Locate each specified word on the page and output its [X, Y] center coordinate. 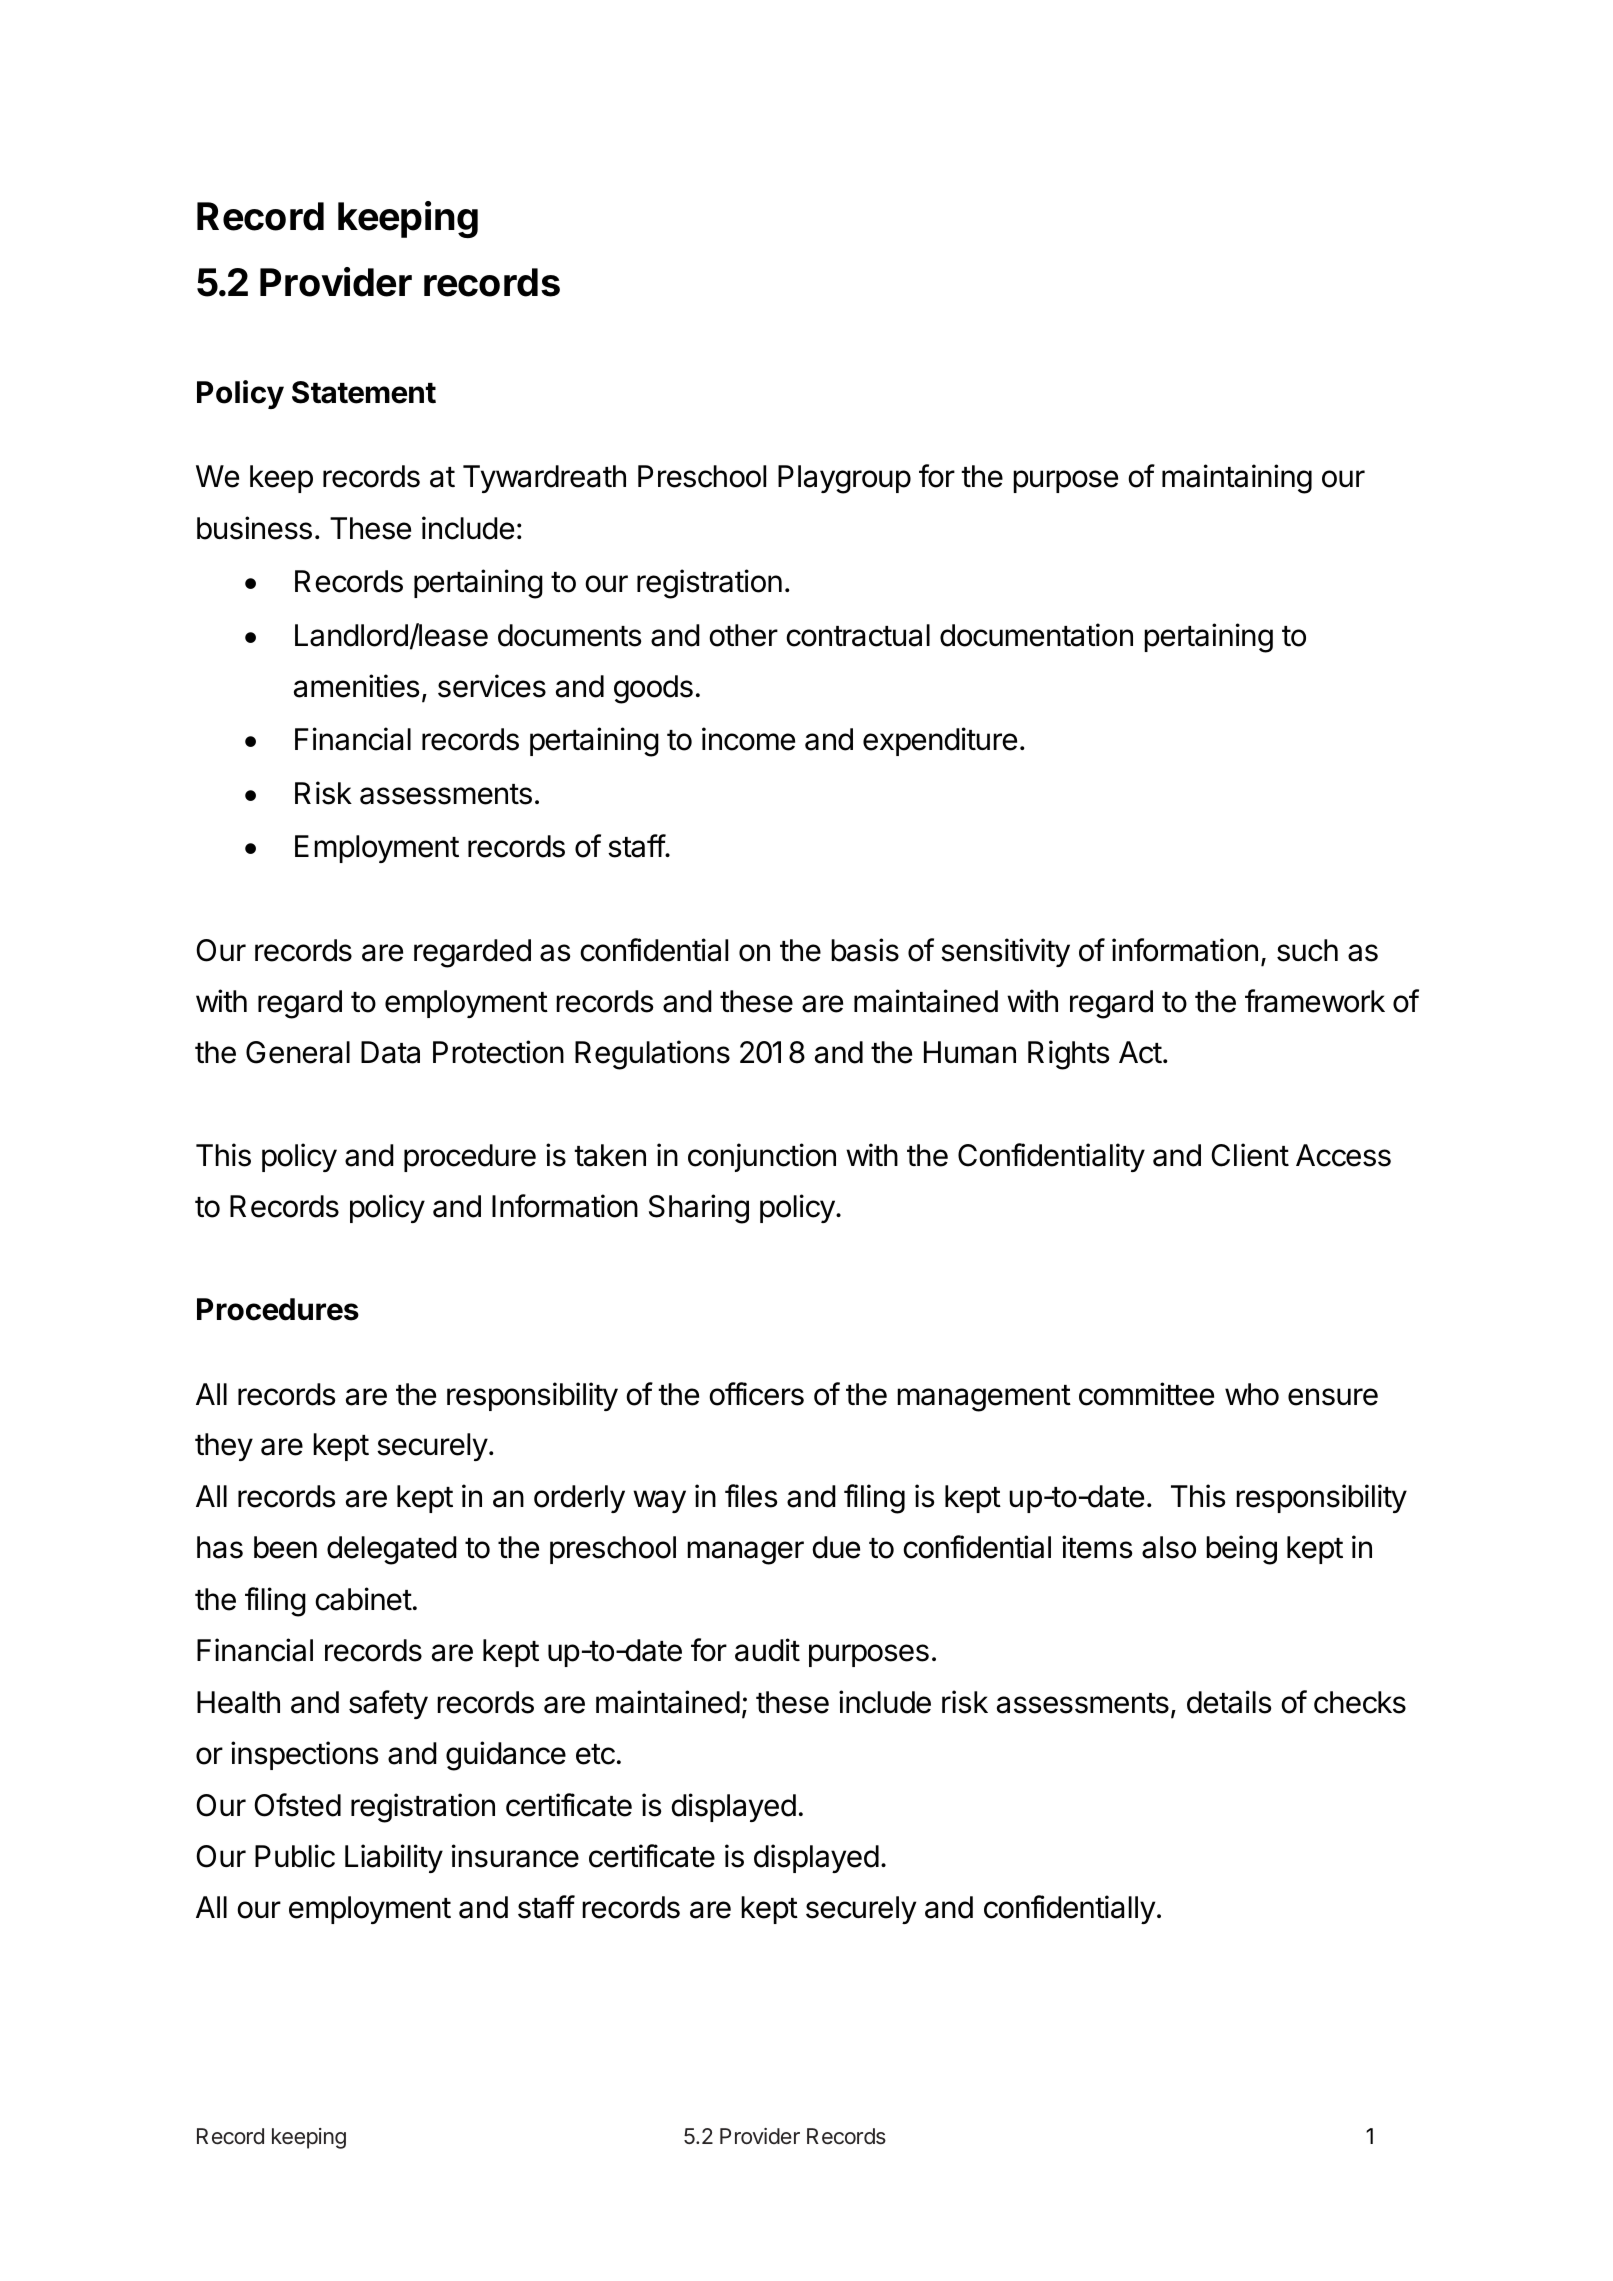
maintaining [1237, 479]
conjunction [762, 1157]
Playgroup [844, 479]
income [748, 739]
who [1252, 1394]
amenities [357, 686]
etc [595, 1754]
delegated [392, 1550]
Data [390, 1052]
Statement [364, 392]
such [1307, 950]
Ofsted [297, 1805]
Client [1250, 1155]
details [1229, 1702]
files [751, 1496]
